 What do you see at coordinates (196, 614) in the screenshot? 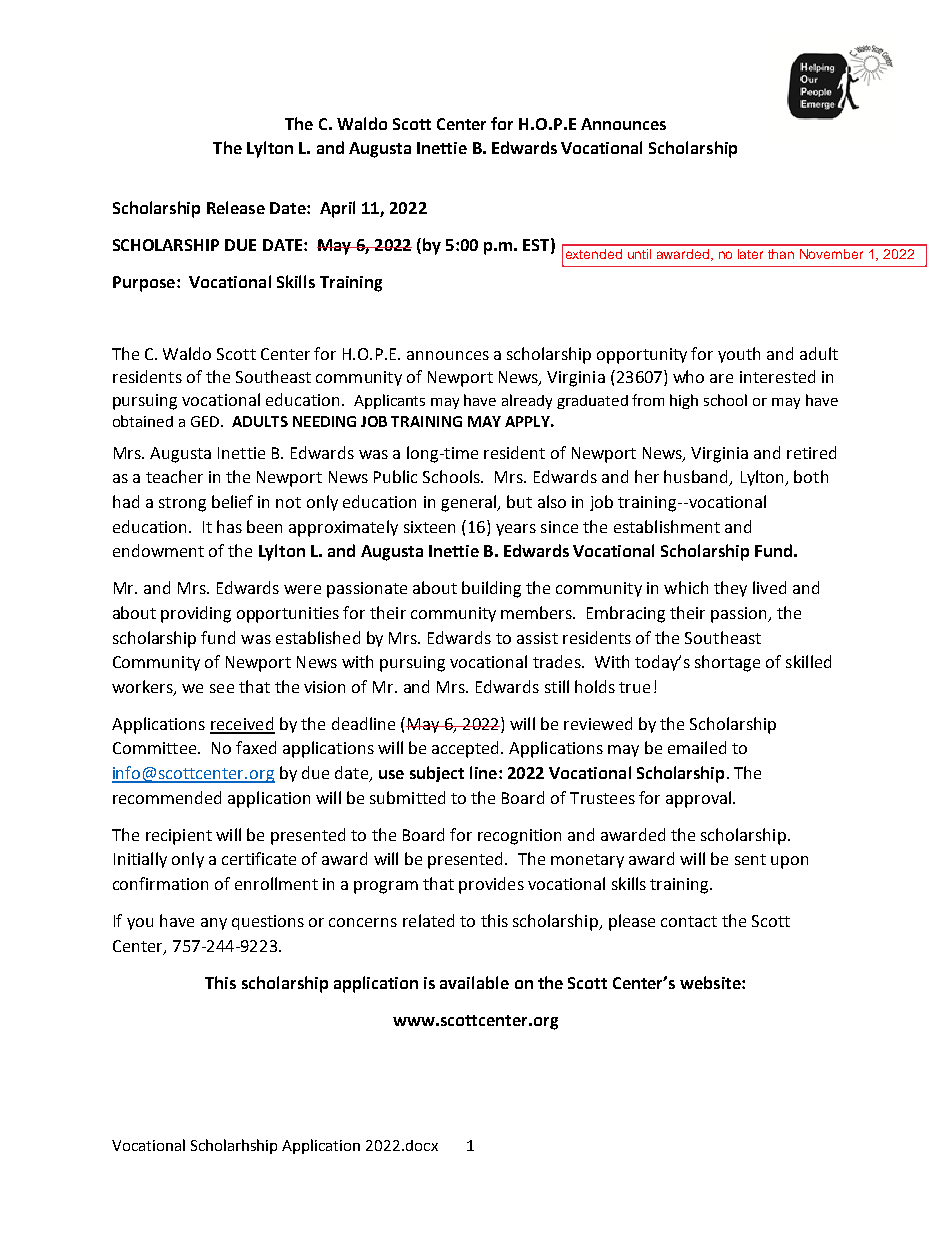
I see `providing` at bounding box center [196, 614].
